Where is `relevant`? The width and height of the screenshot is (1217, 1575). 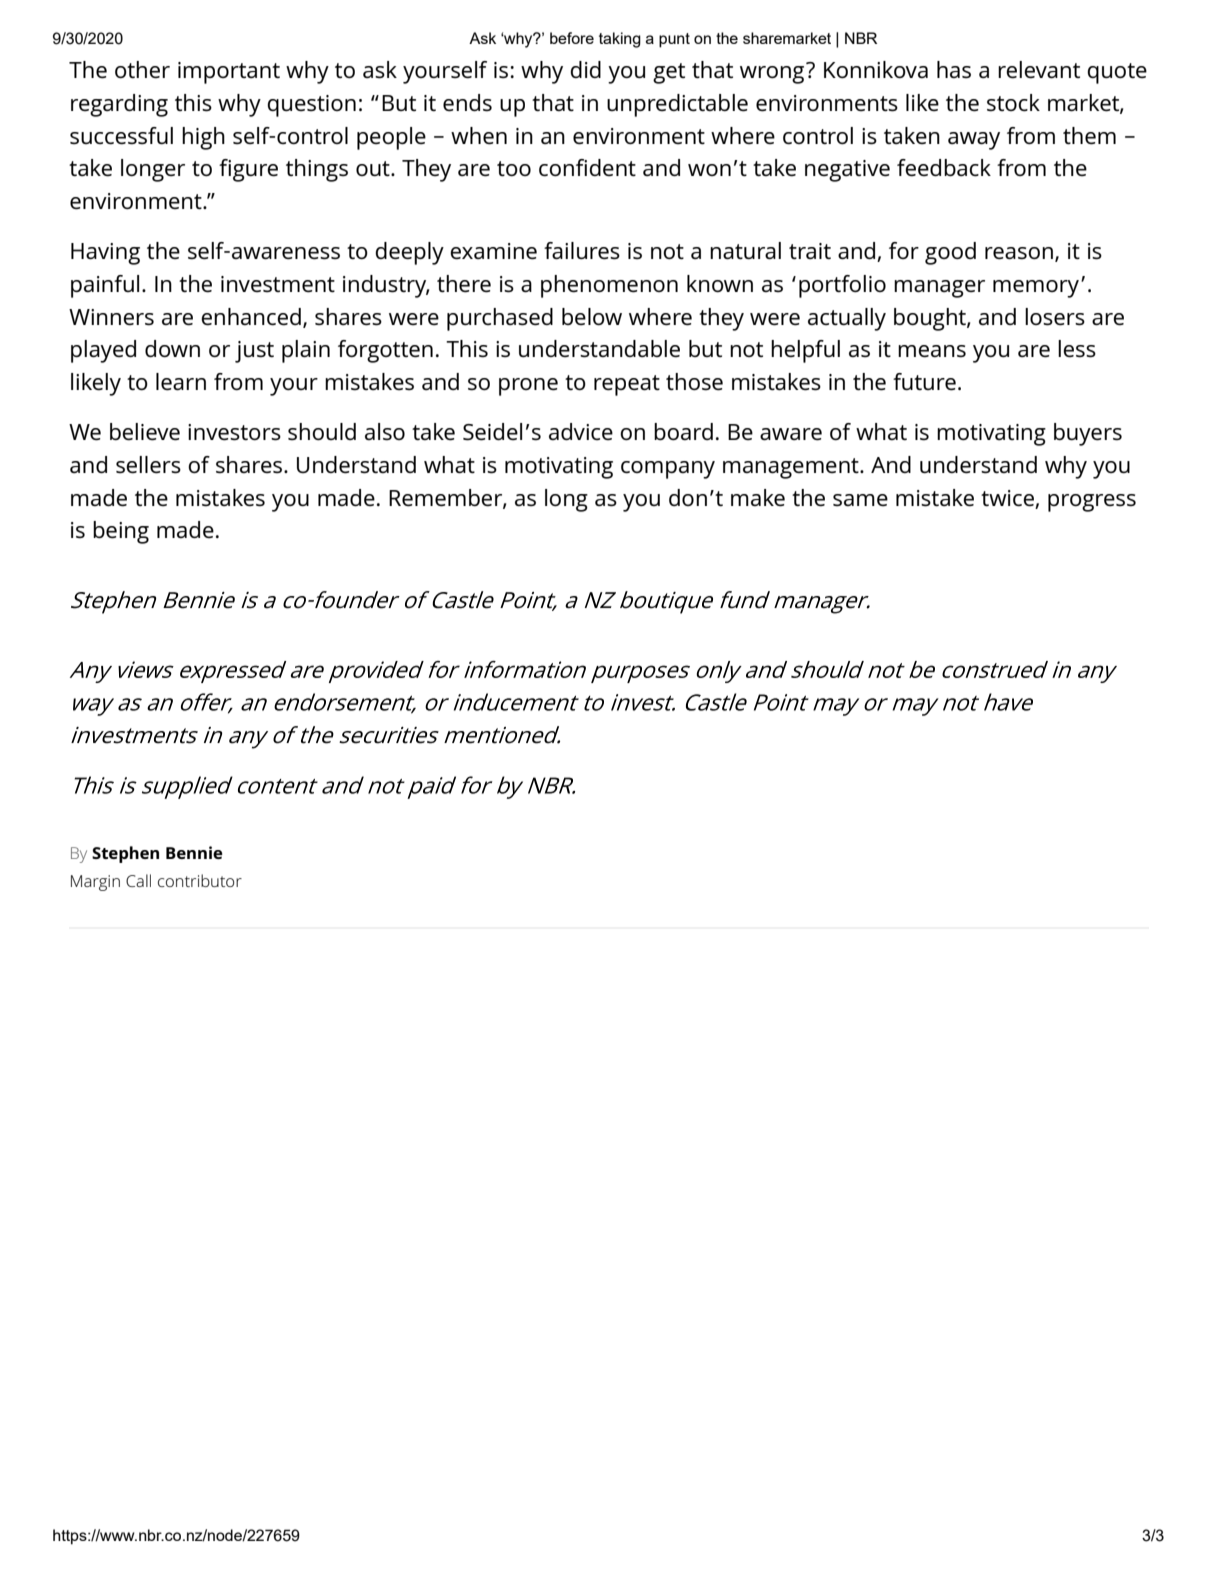 relevant is located at coordinates (1039, 70).
